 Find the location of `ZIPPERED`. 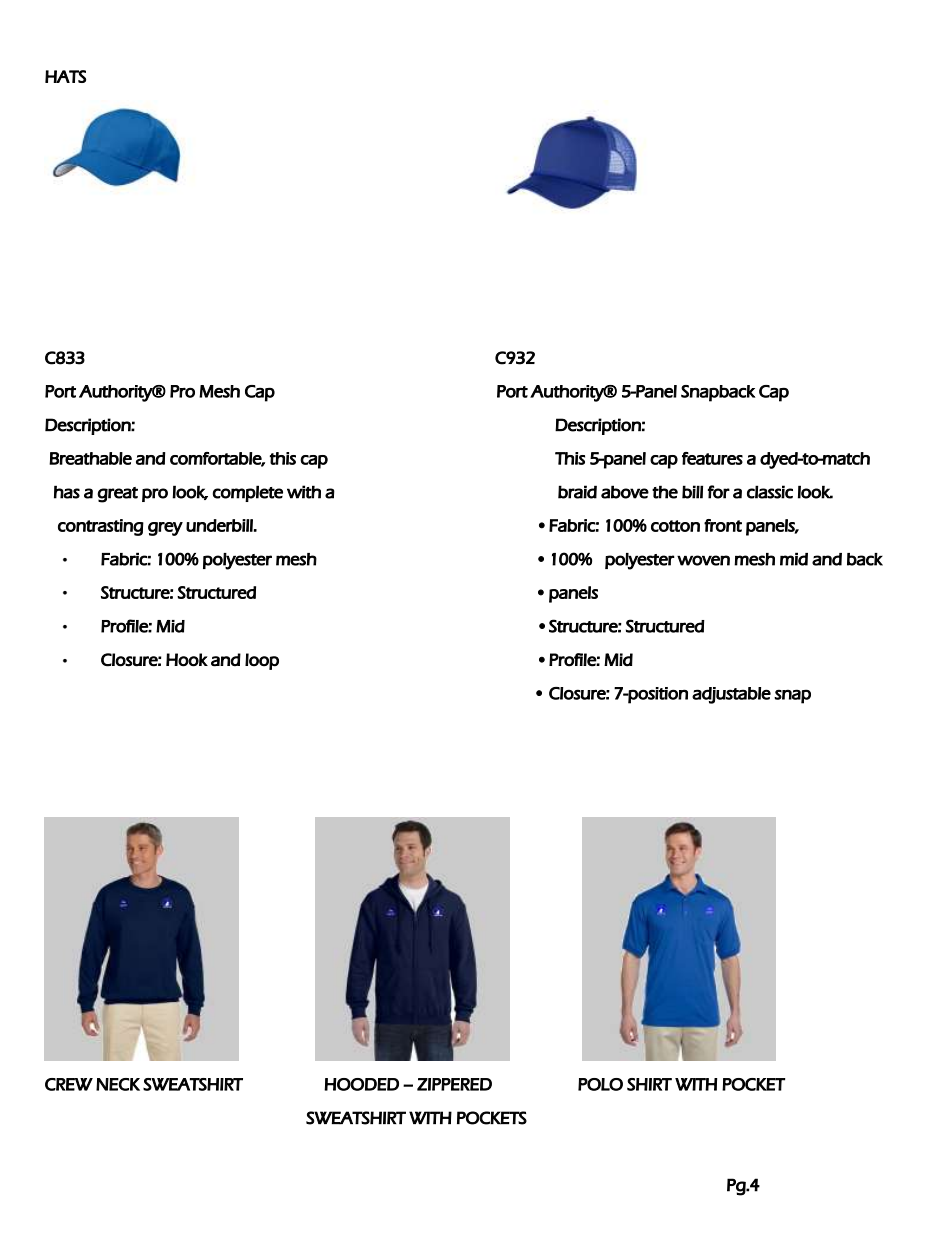

ZIPPERED is located at coordinates (454, 1084).
